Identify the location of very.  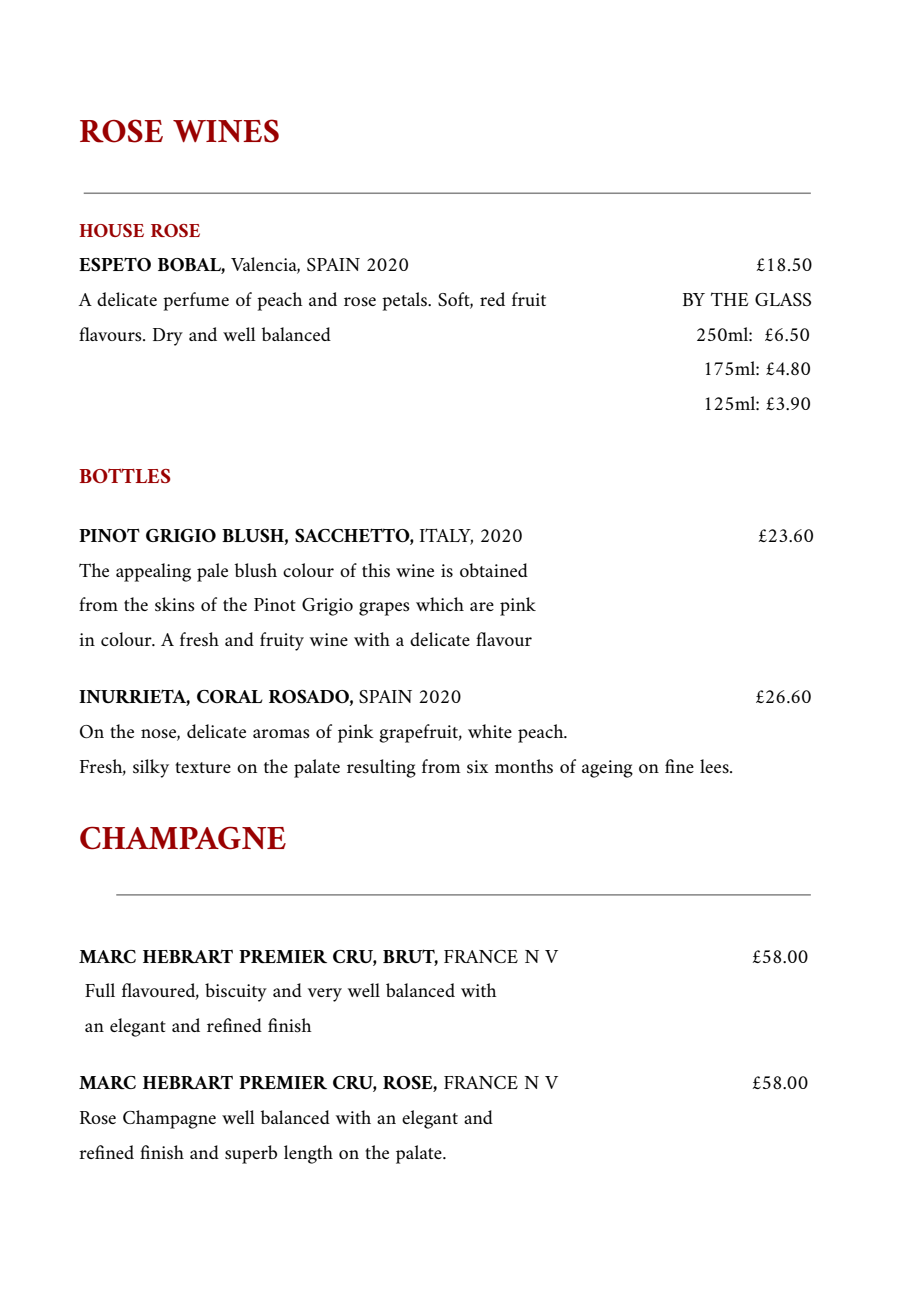
(325, 995).
